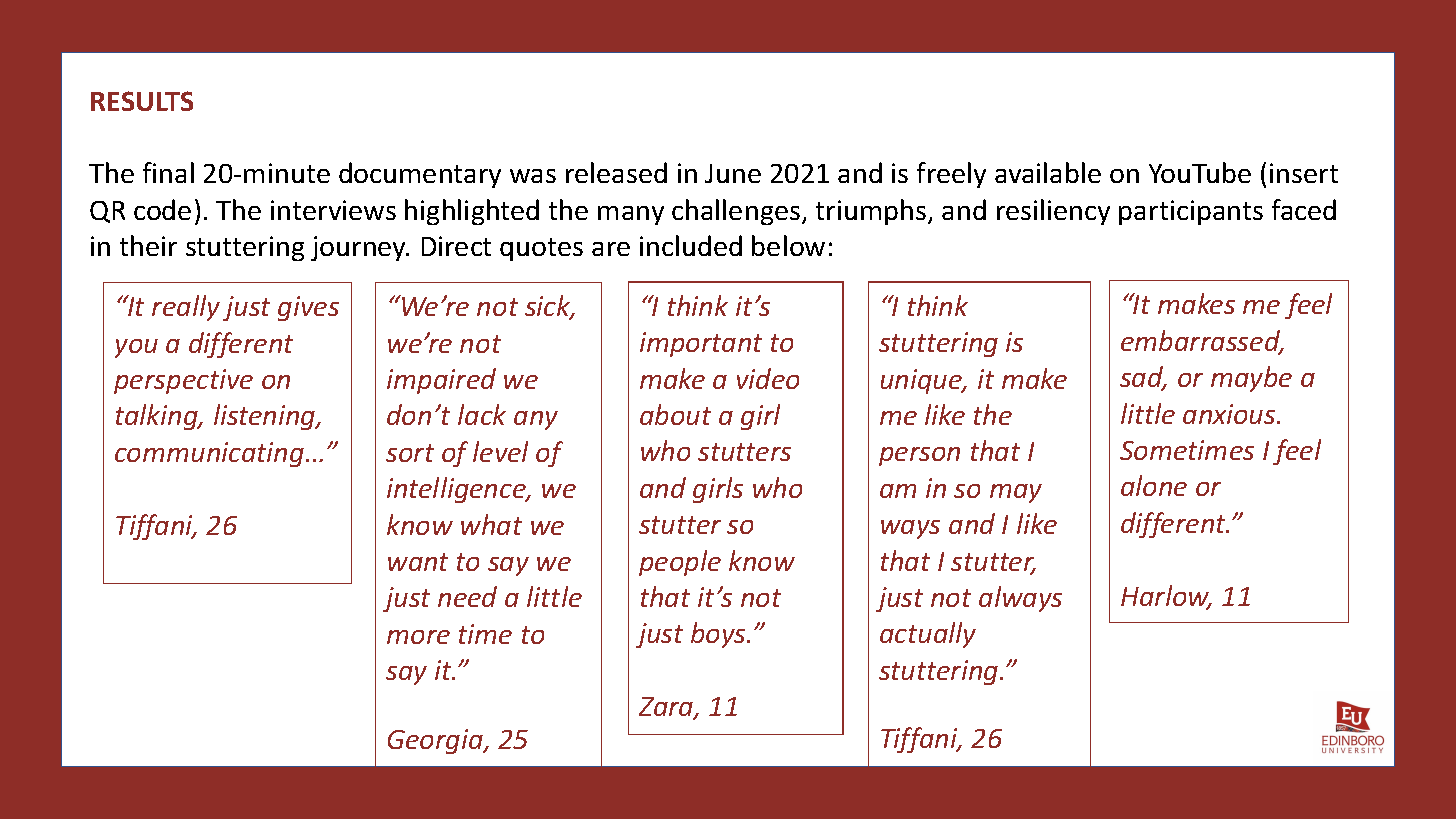 Image resolution: width=1456 pixels, height=819 pixels. What do you see at coordinates (1154, 485) in the screenshot?
I see `alone` at bounding box center [1154, 485].
